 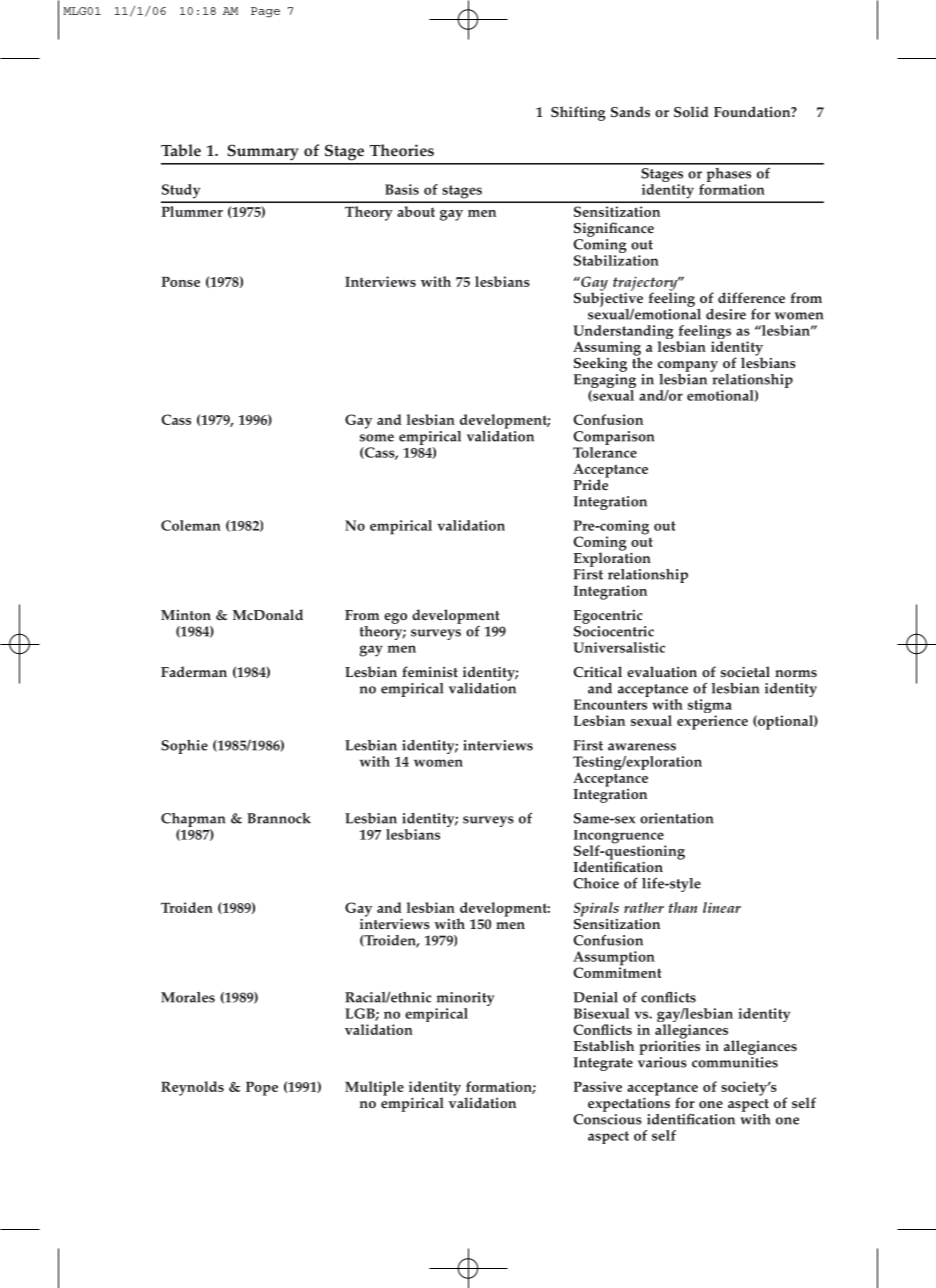 What do you see at coordinates (265, 12) in the screenshot?
I see `Page` at bounding box center [265, 12].
